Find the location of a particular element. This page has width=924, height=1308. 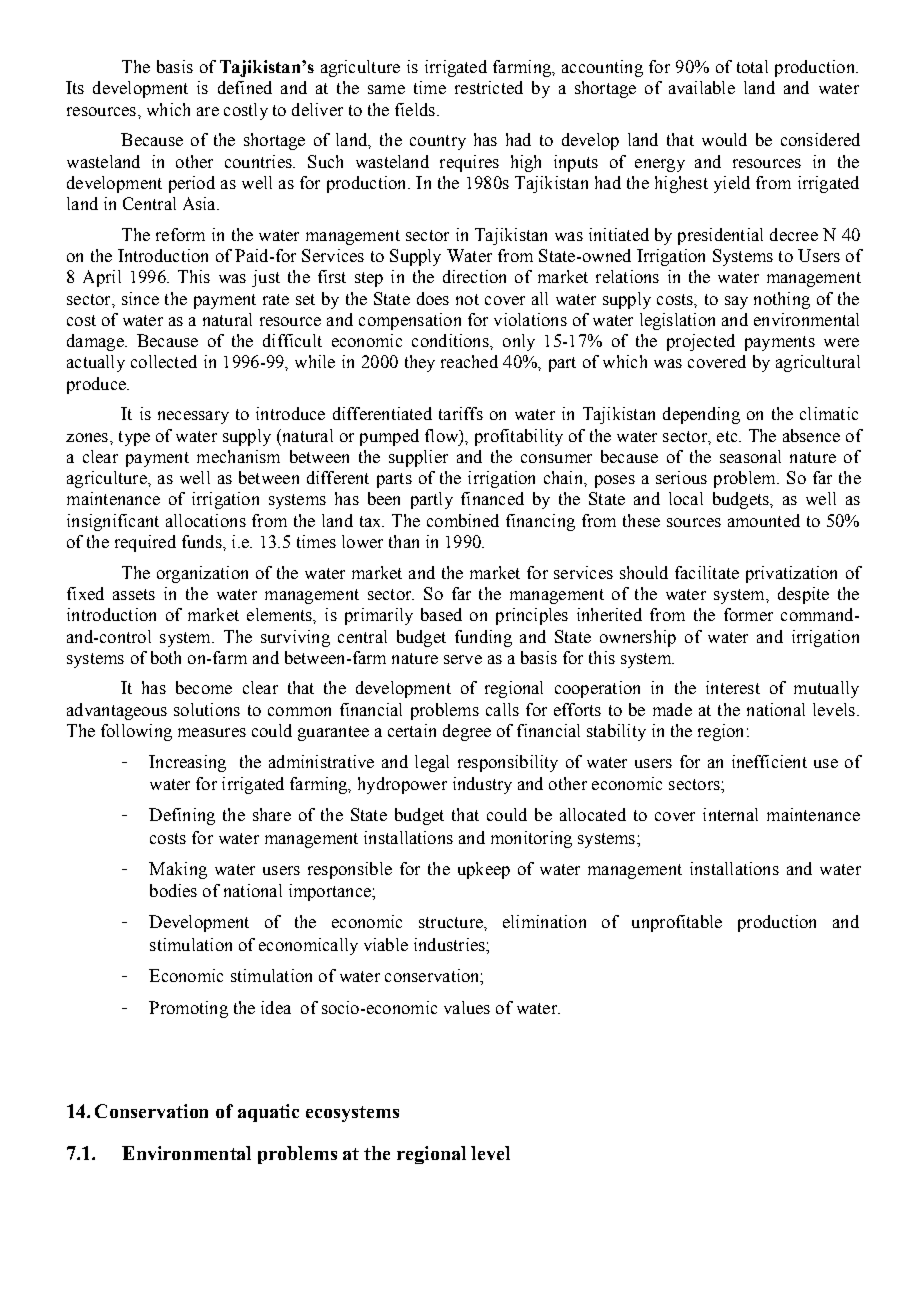

based is located at coordinates (441, 614).
